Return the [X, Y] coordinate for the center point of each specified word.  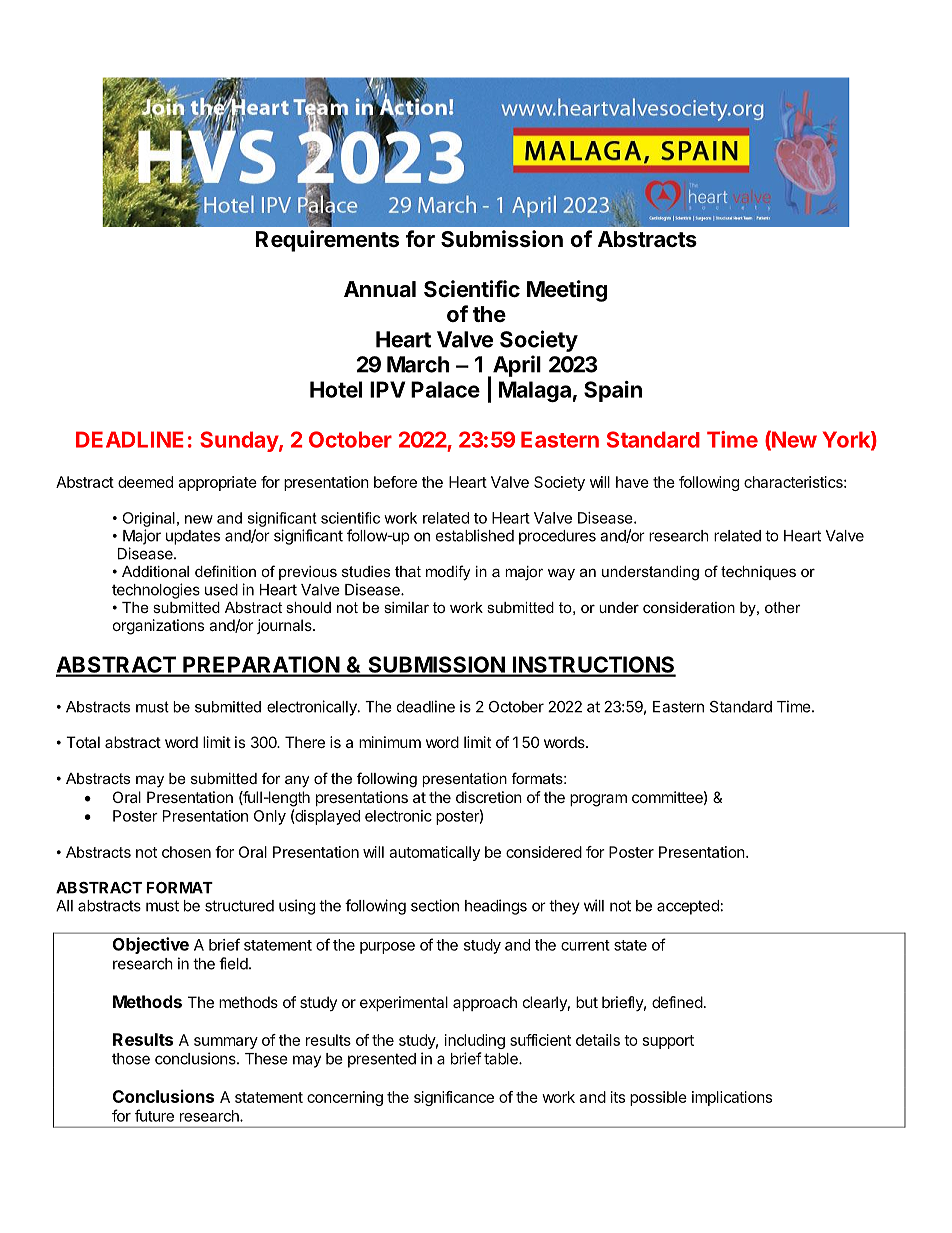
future [154, 1115]
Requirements [327, 241]
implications [732, 1098]
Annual [380, 289]
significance [454, 1098]
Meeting [567, 291]
